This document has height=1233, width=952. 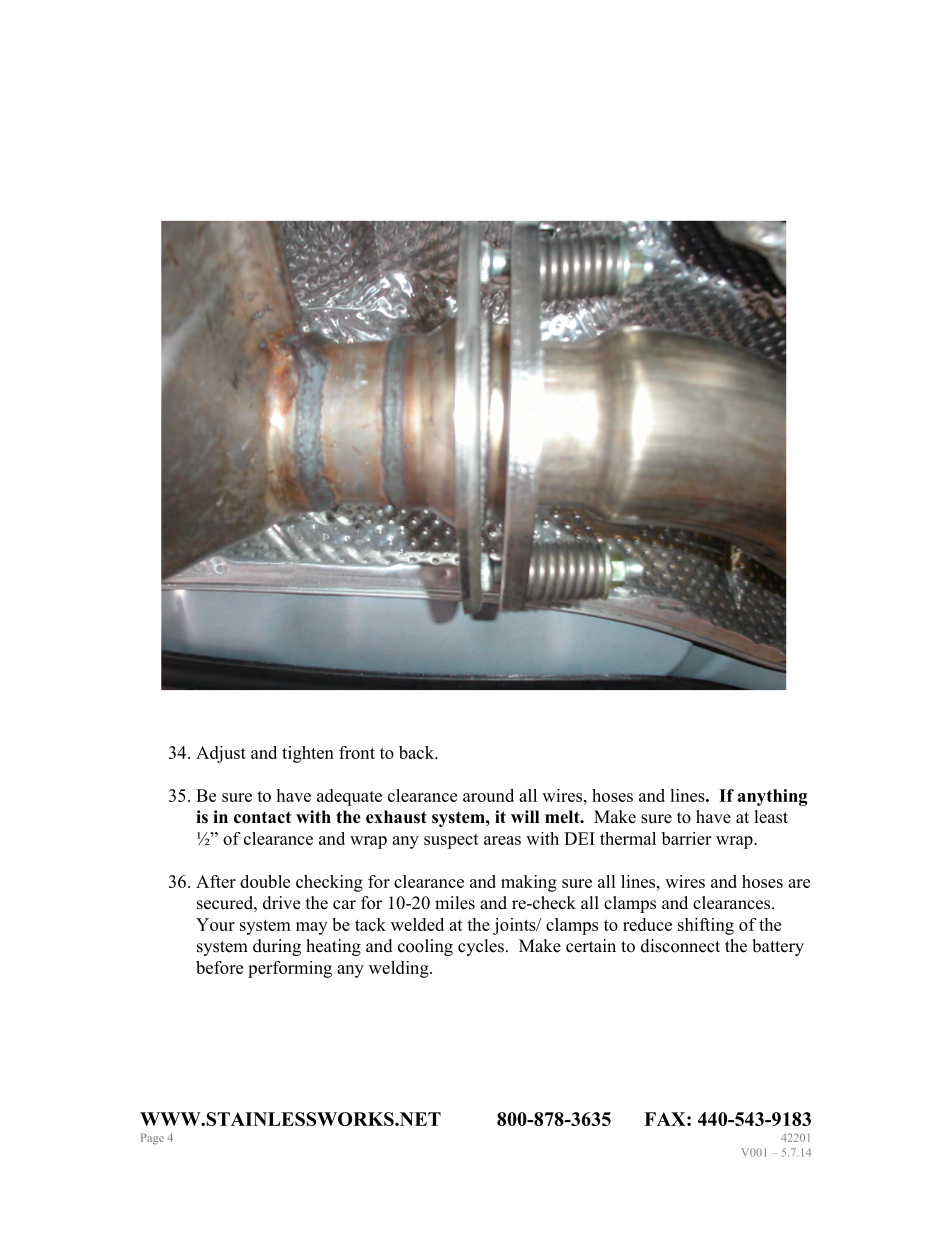 What do you see at coordinates (680, 946) in the document?
I see `disconnect` at bounding box center [680, 946].
